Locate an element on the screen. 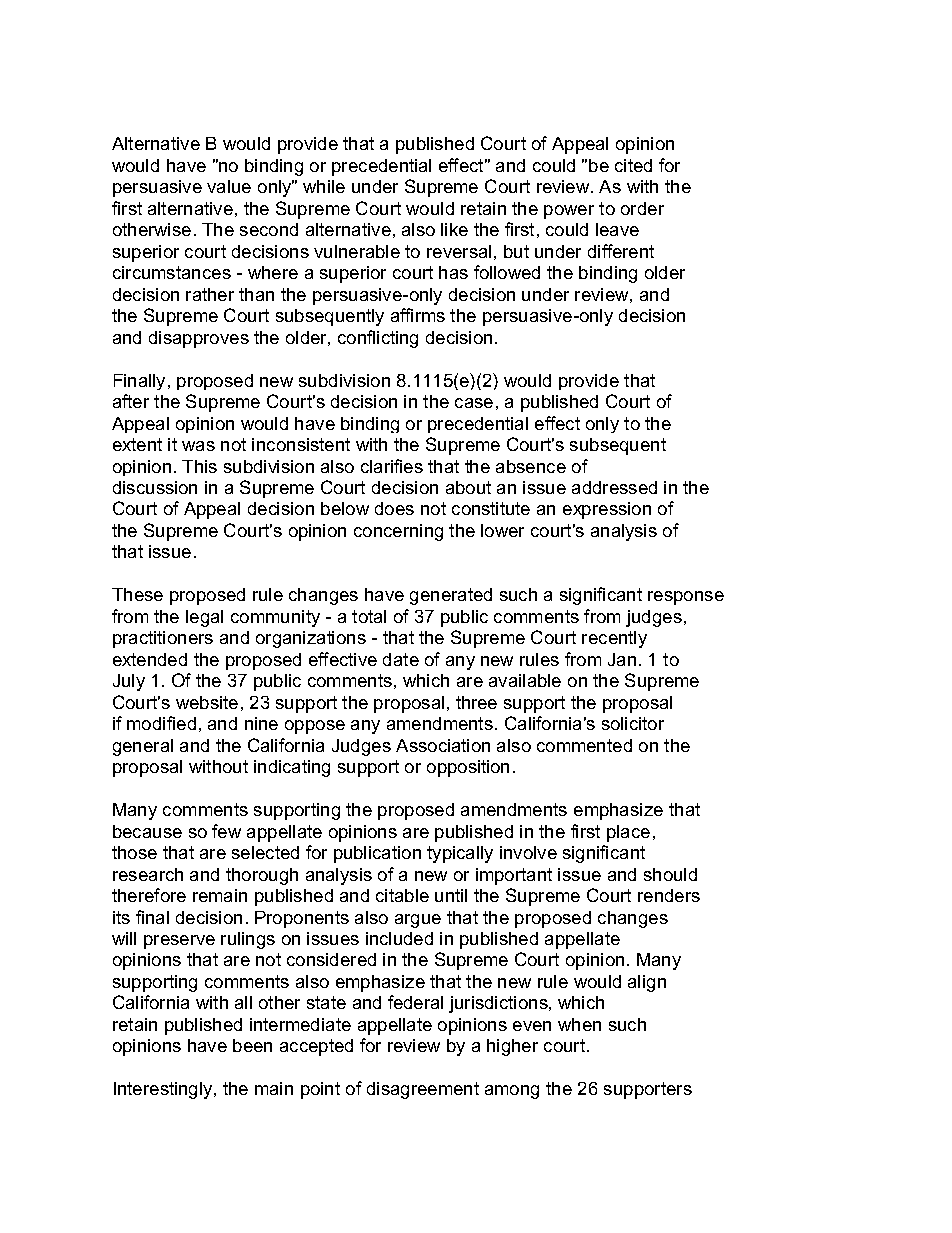 Image resolution: width=952 pixels, height=1233 pixels. like is located at coordinates (454, 229).
